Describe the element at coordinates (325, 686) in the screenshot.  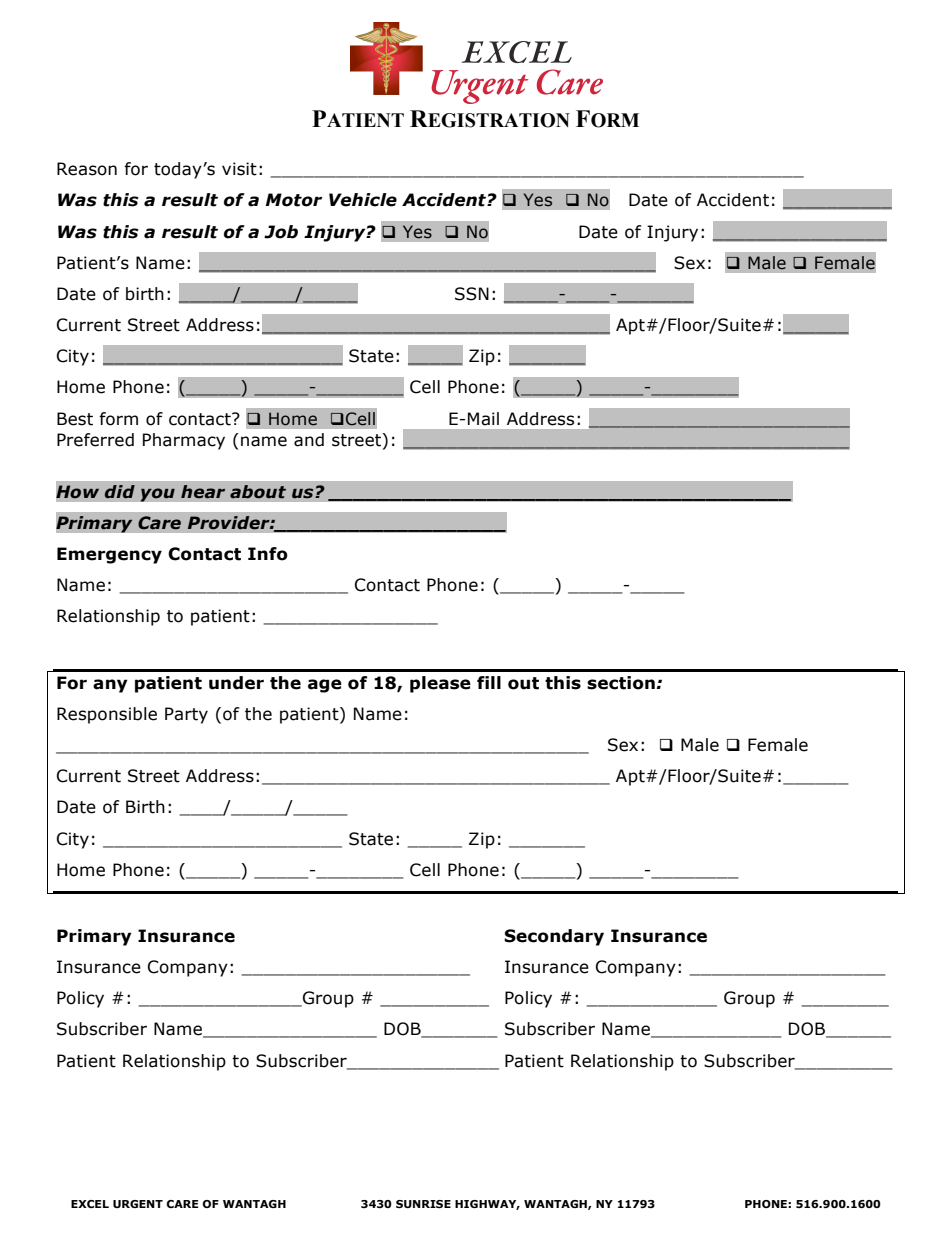
I see `age` at that location.
